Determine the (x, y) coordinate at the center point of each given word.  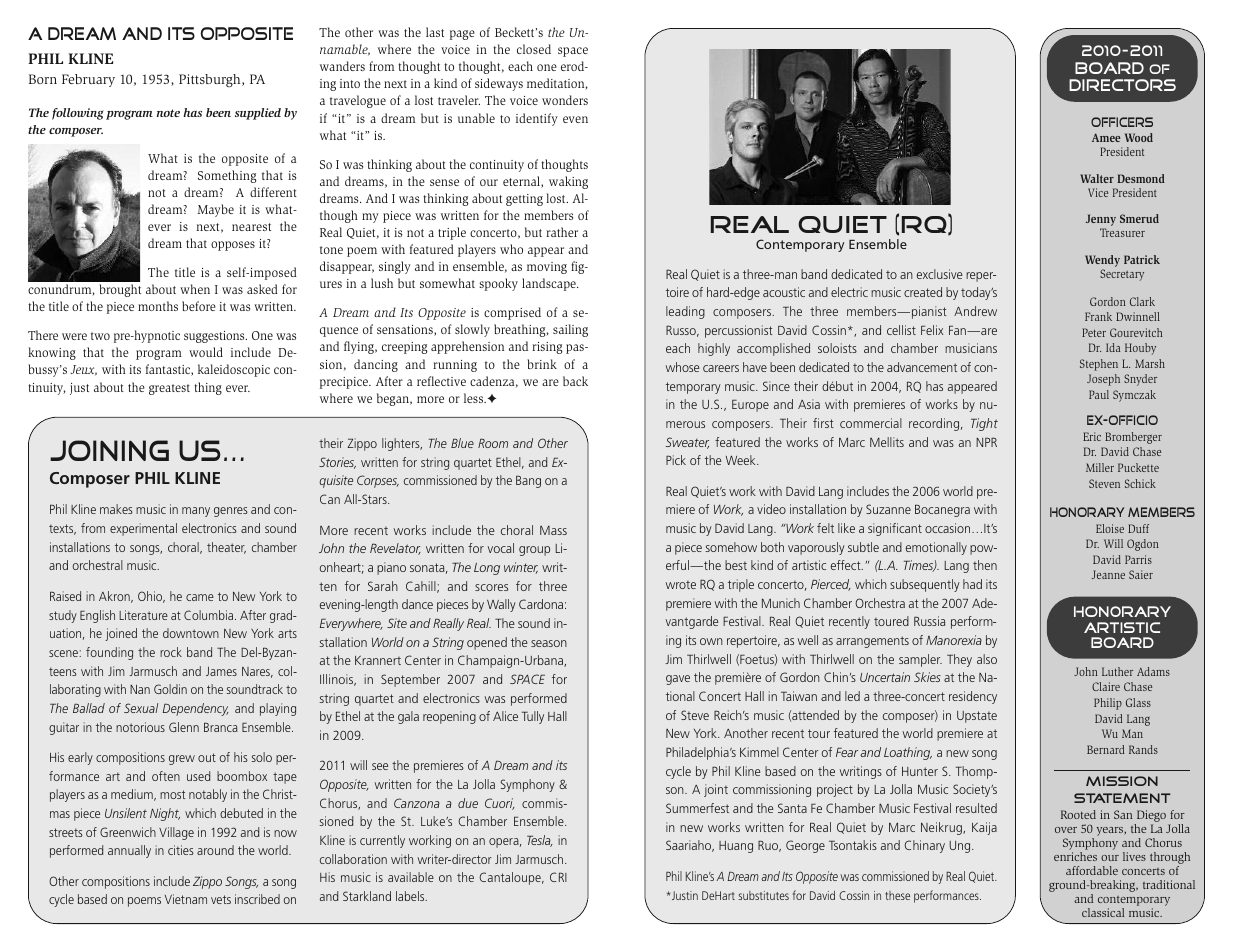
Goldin (170, 689)
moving (547, 268)
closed (534, 49)
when (195, 289)
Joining (109, 450)
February (88, 80)
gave (678, 680)
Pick (676, 460)
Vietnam (186, 899)
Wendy (1102, 261)
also (987, 659)
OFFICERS (1122, 122)
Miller (1100, 467)
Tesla (539, 841)
